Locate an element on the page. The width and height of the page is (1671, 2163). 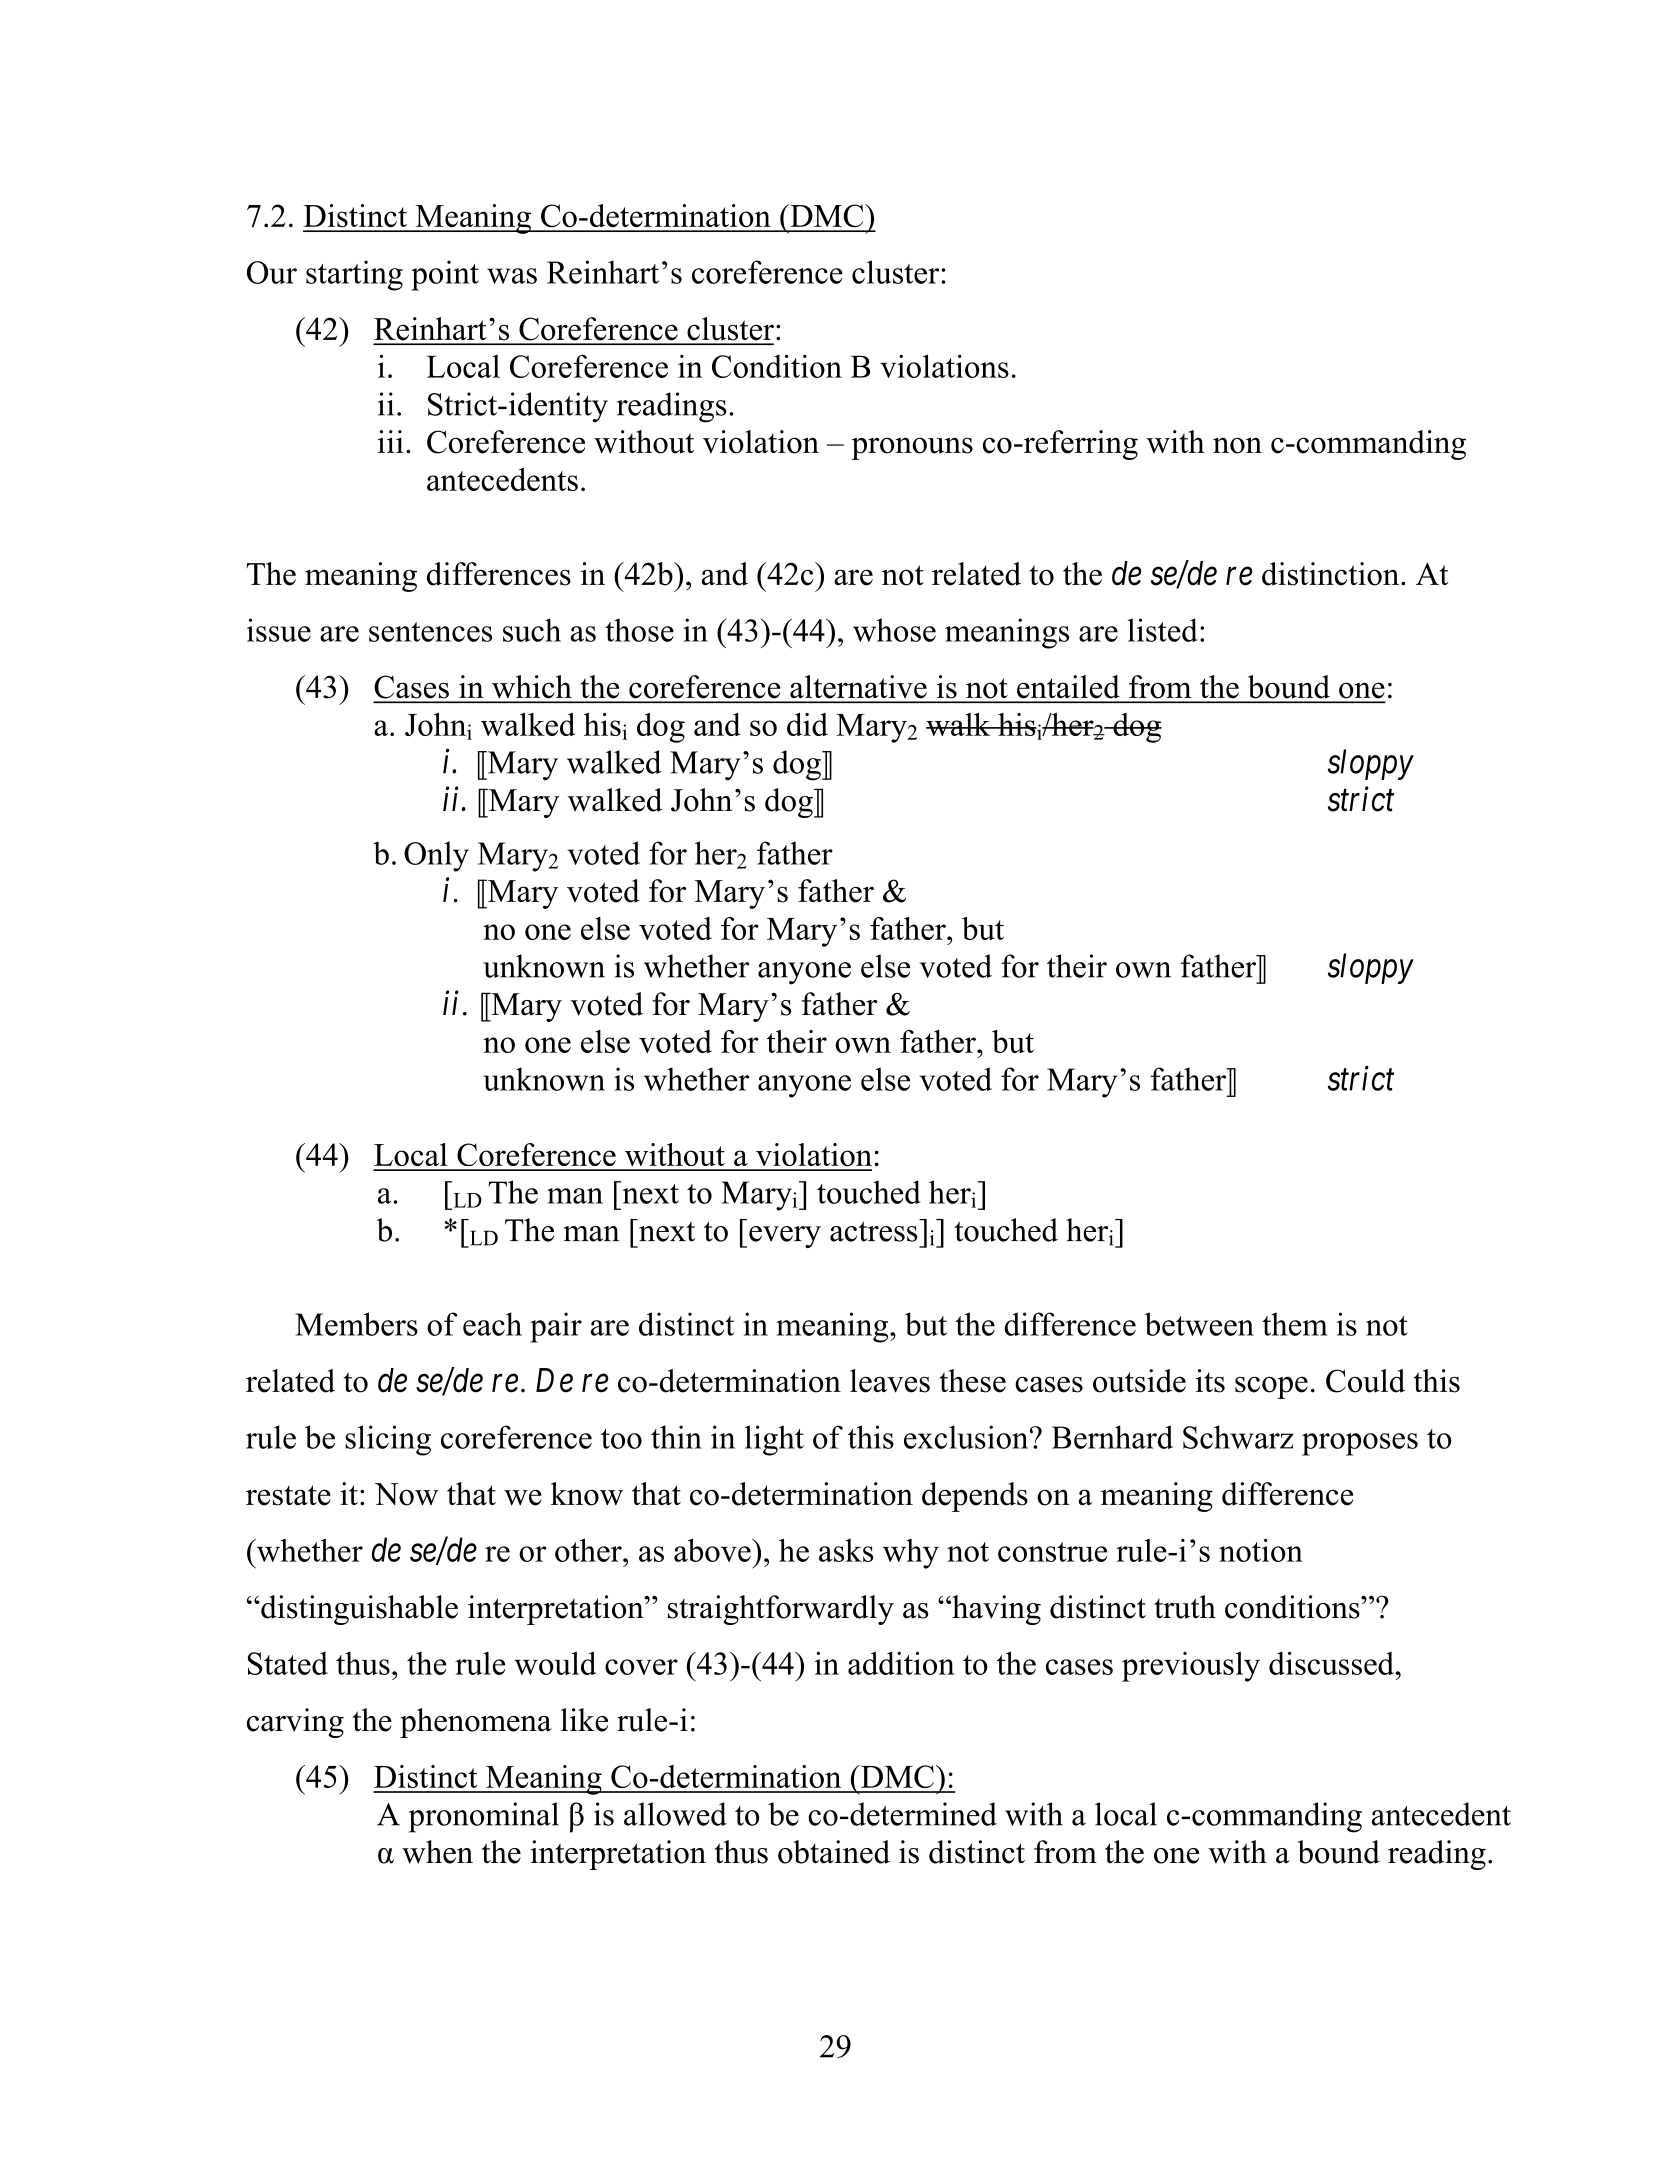
when is located at coordinates (437, 1852).
